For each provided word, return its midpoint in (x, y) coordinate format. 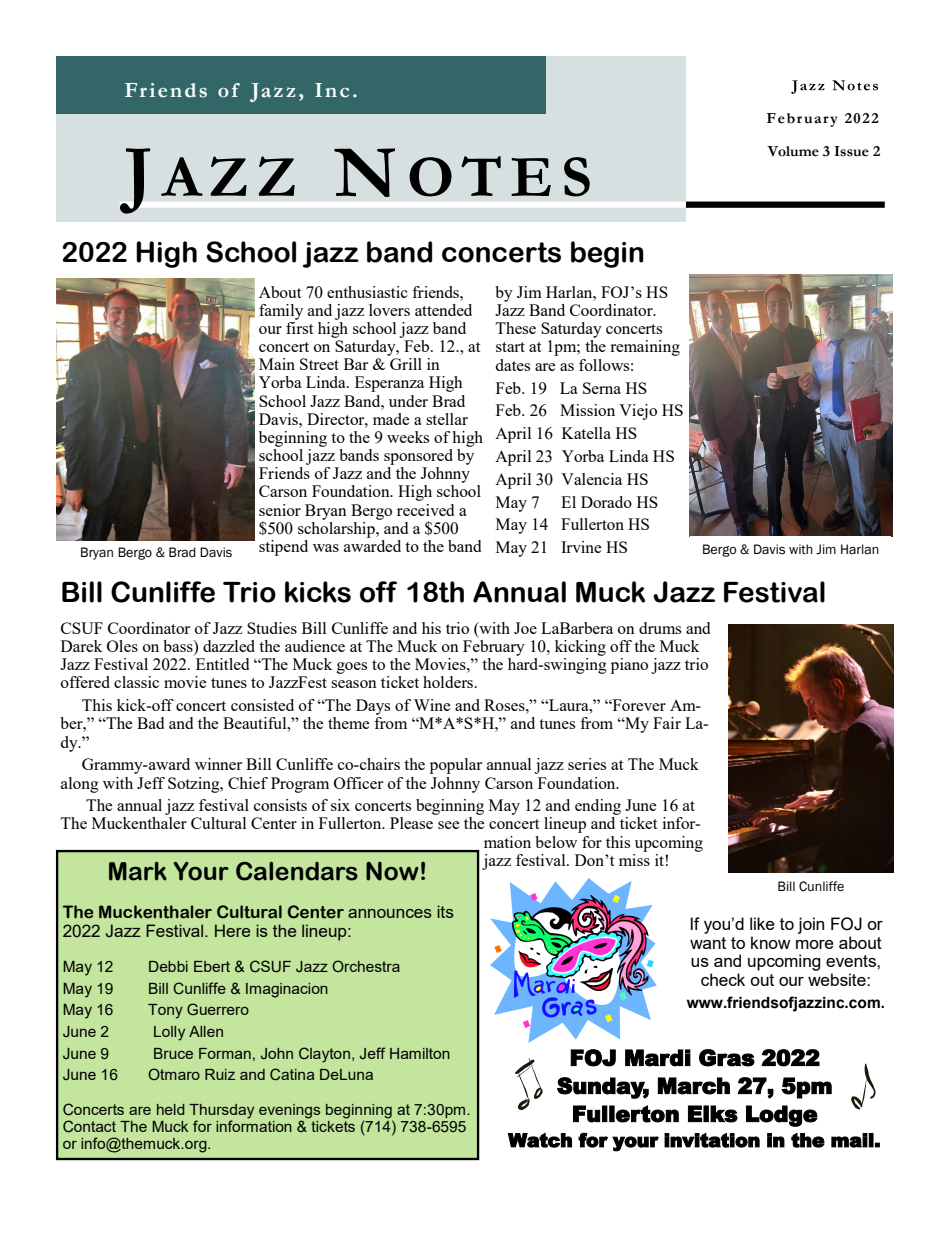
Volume (793, 151)
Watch (540, 1140)
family (281, 312)
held (171, 1109)
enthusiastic (367, 292)
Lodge (782, 1116)
